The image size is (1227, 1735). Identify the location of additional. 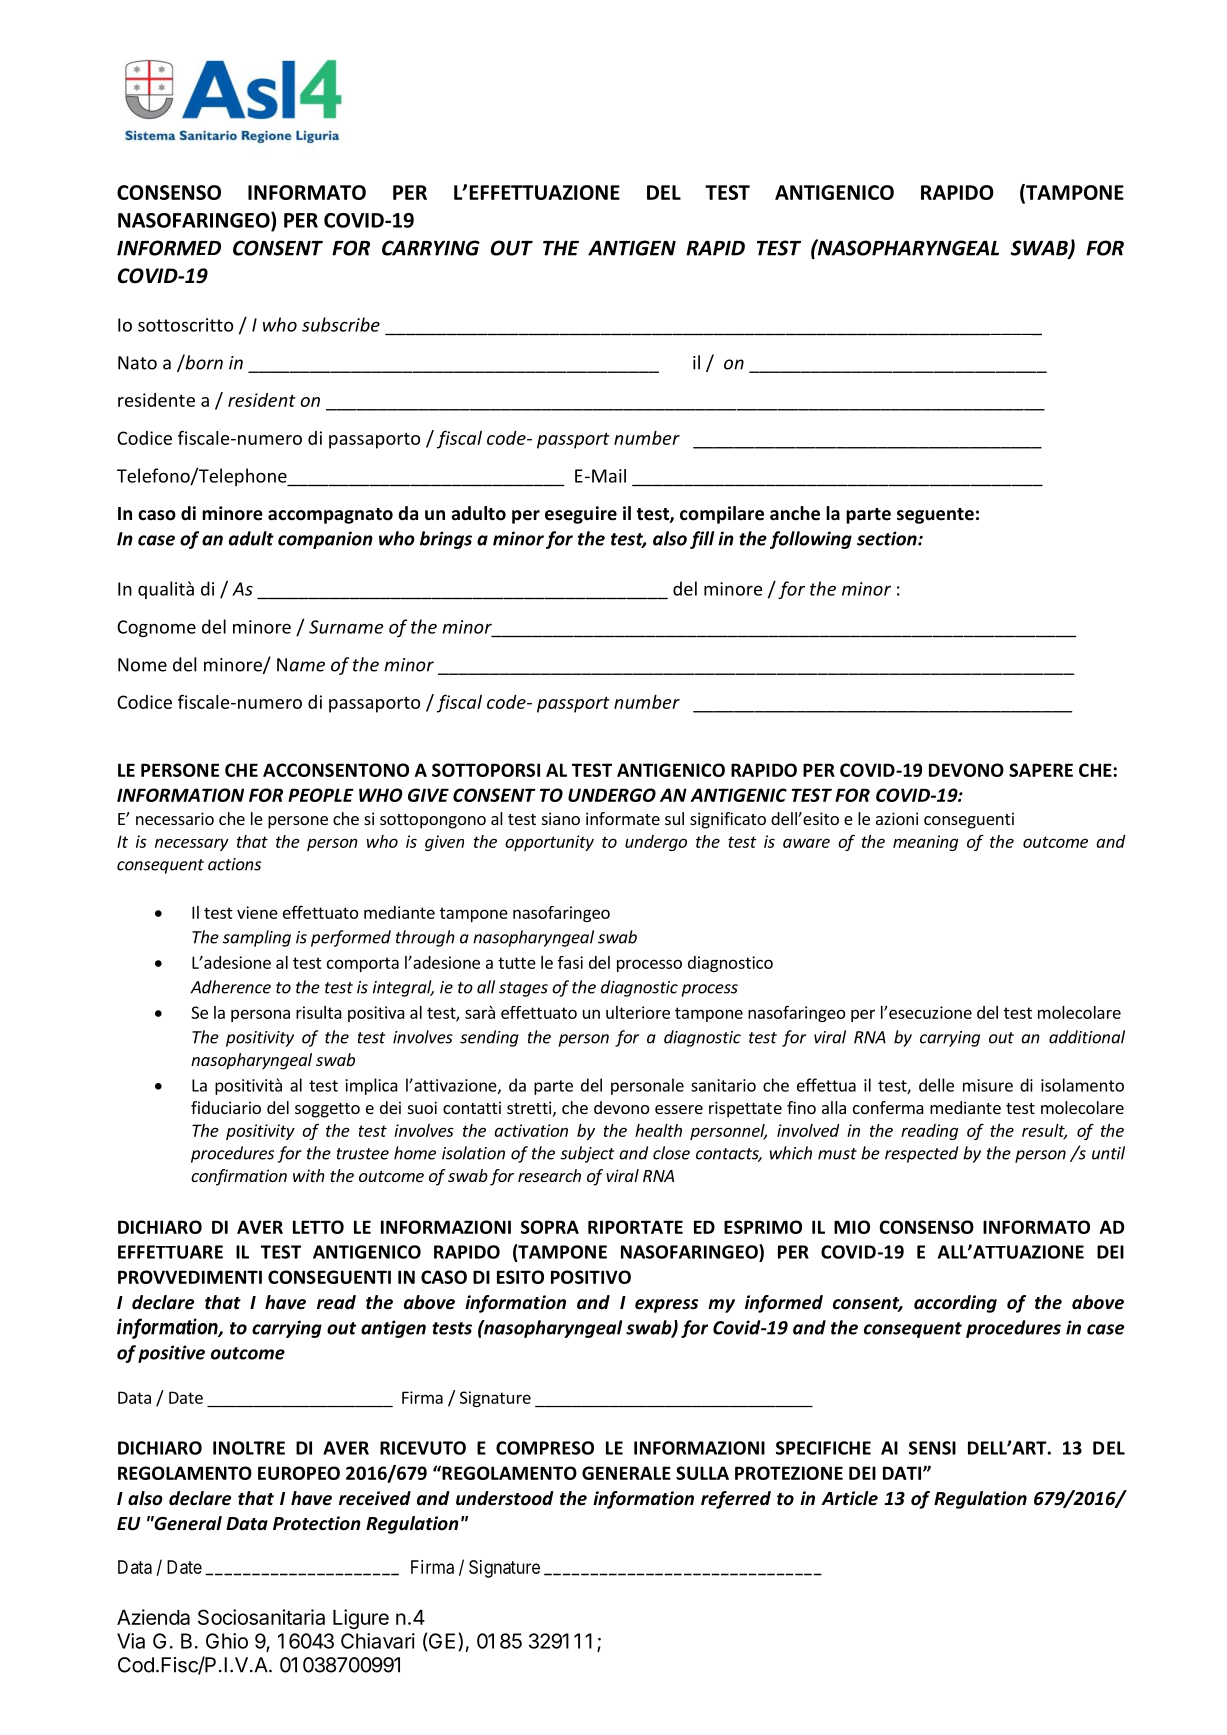
(1087, 1037).
